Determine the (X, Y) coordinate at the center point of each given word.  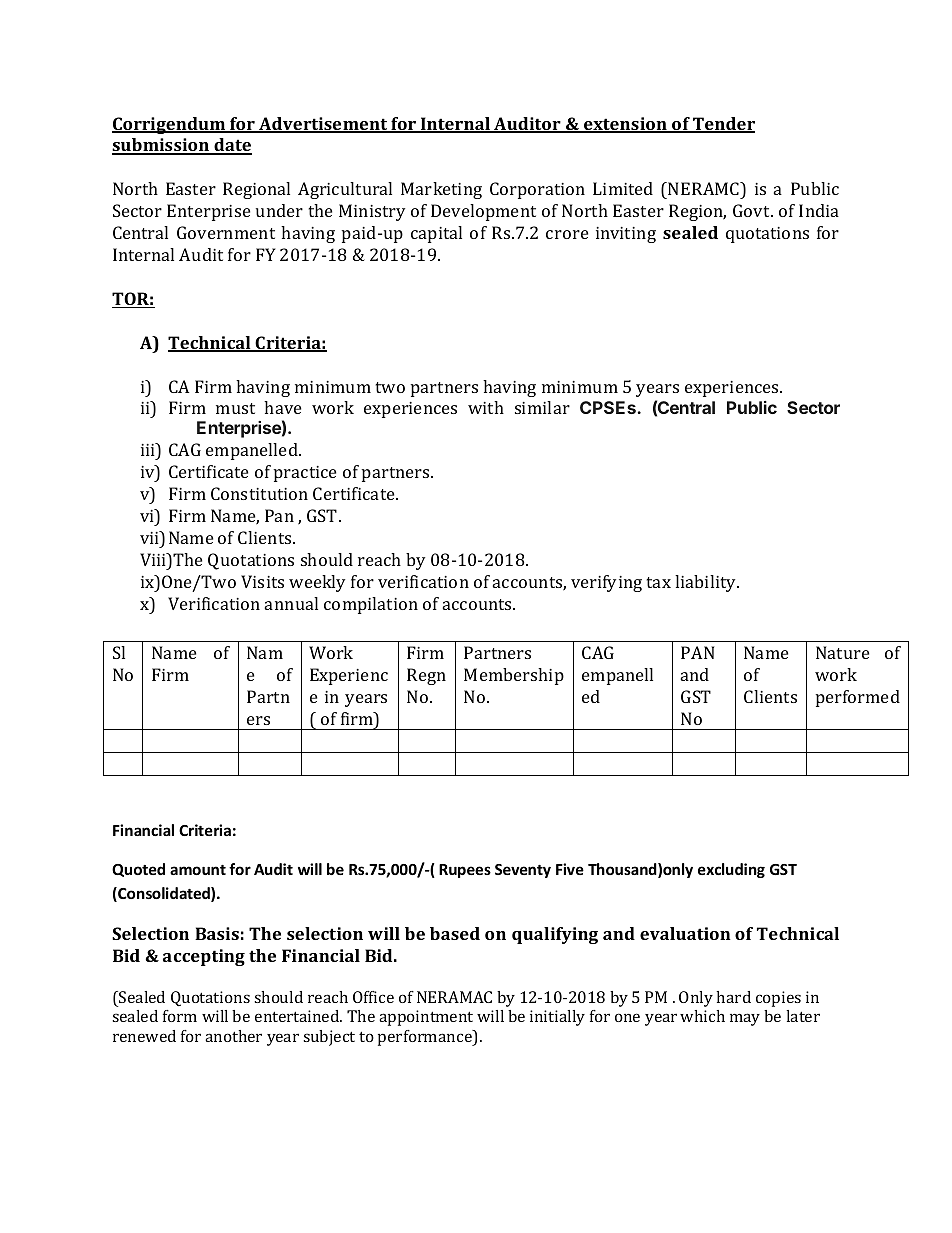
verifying (606, 583)
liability (706, 583)
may (745, 1019)
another (233, 1036)
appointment (426, 1018)
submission (161, 146)
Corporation (537, 190)
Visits (262, 581)
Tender (723, 125)
